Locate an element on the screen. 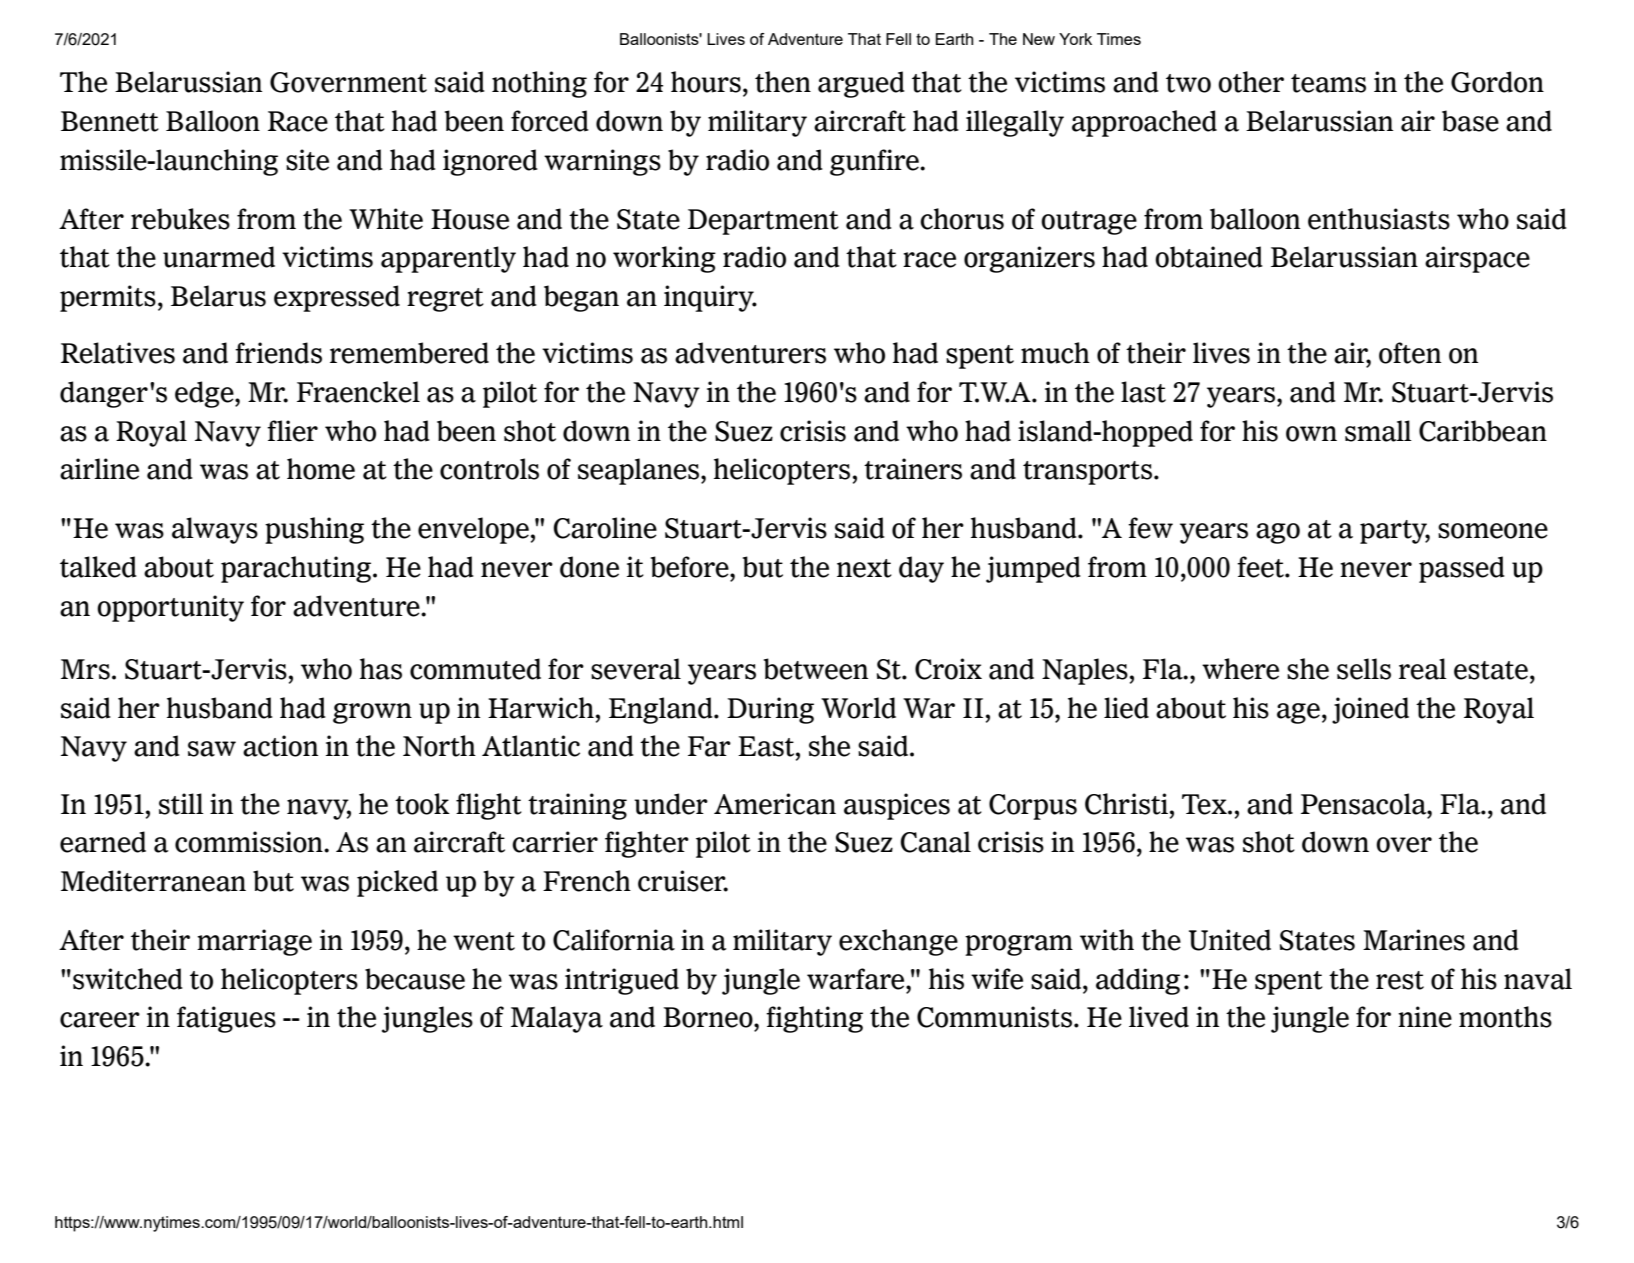 The image size is (1634, 1263). then is located at coordinates (783, 82).
